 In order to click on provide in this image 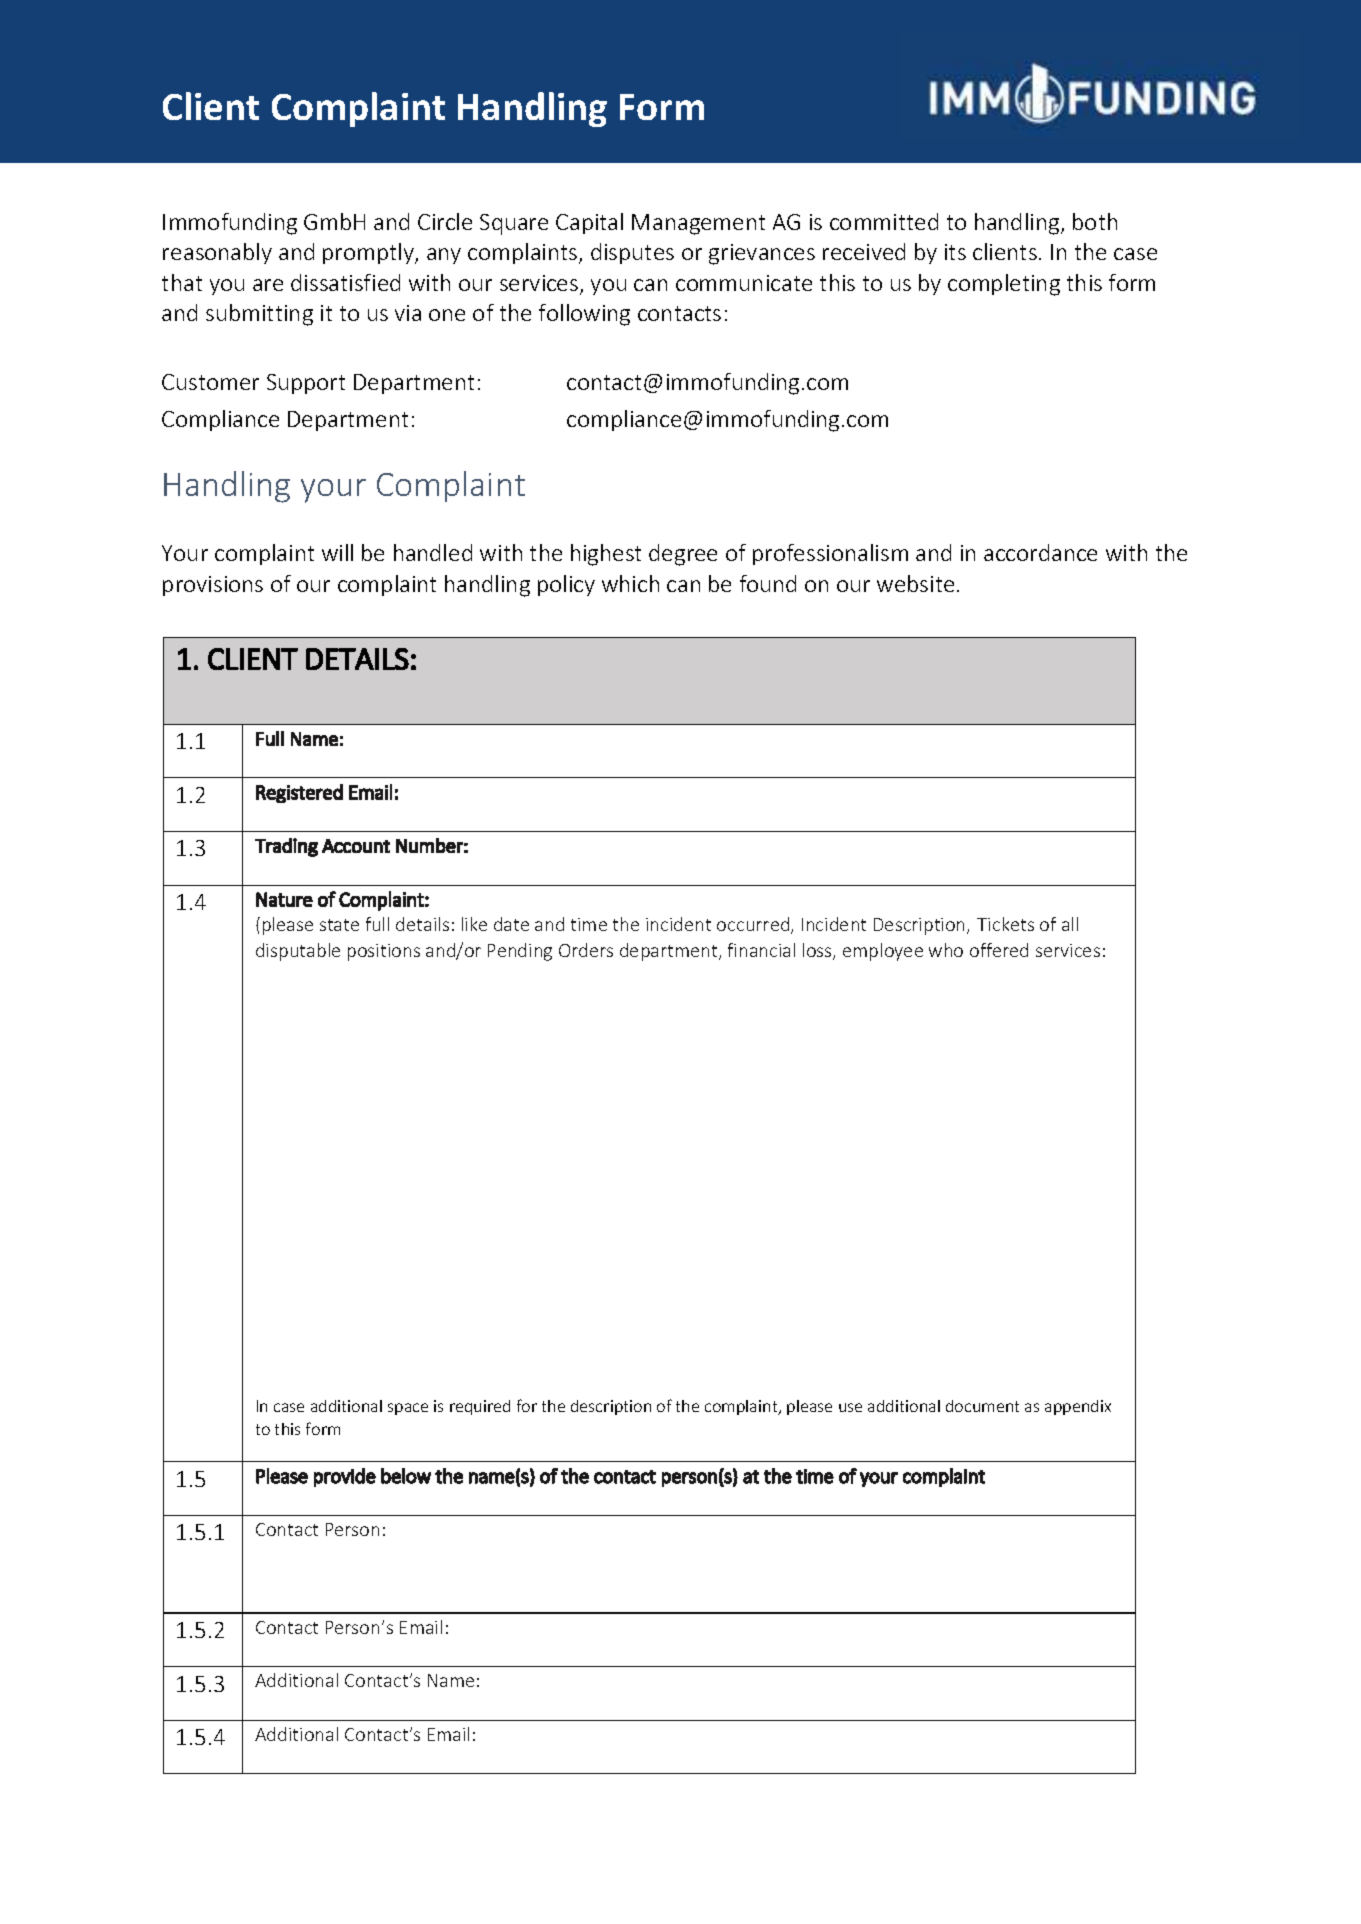, I will do `click(345, 1477)`.
